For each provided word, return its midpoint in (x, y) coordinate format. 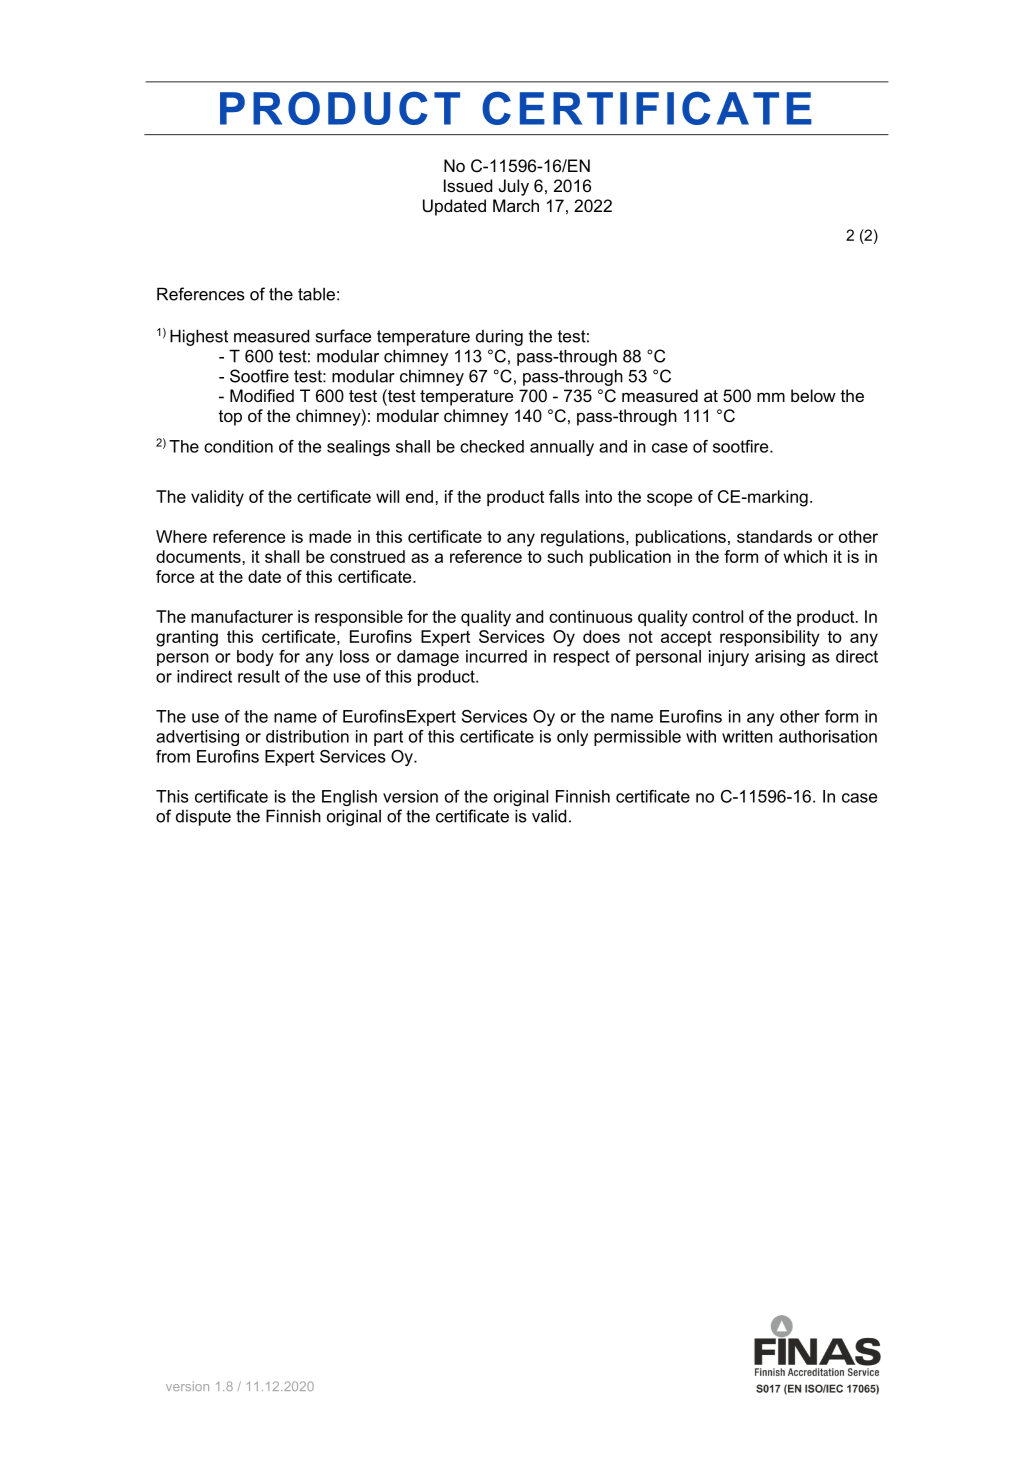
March (516, 205)
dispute (203, 818)
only (572, 738)
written (747, 736)
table (316, 294)
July (514, 187)
